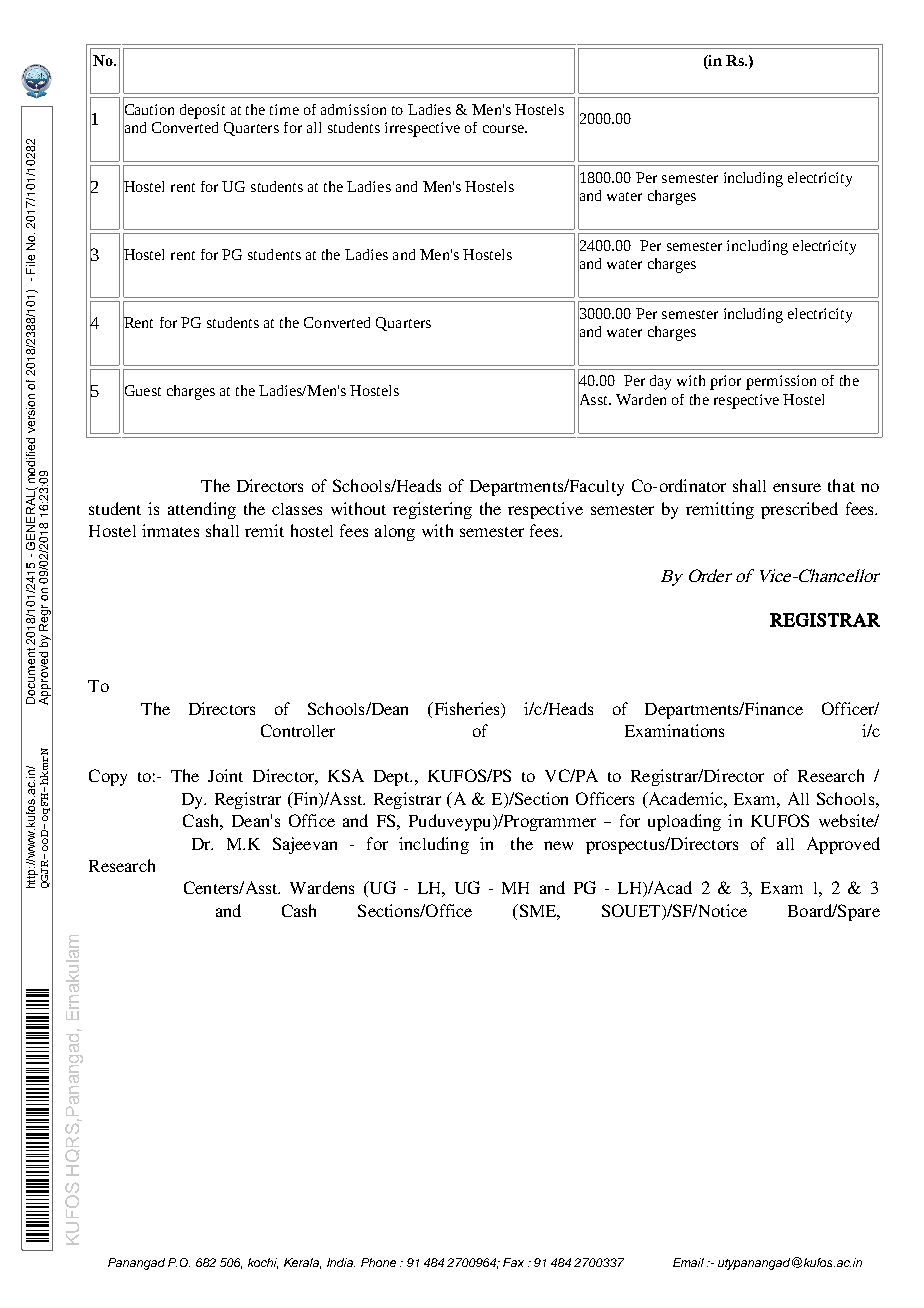 The height and width of the screenshot is (1308, 924). What do you see at coordinates (466, 710) in the screenshot?
I see `Fisheries` at bounding box center [466, 710].
